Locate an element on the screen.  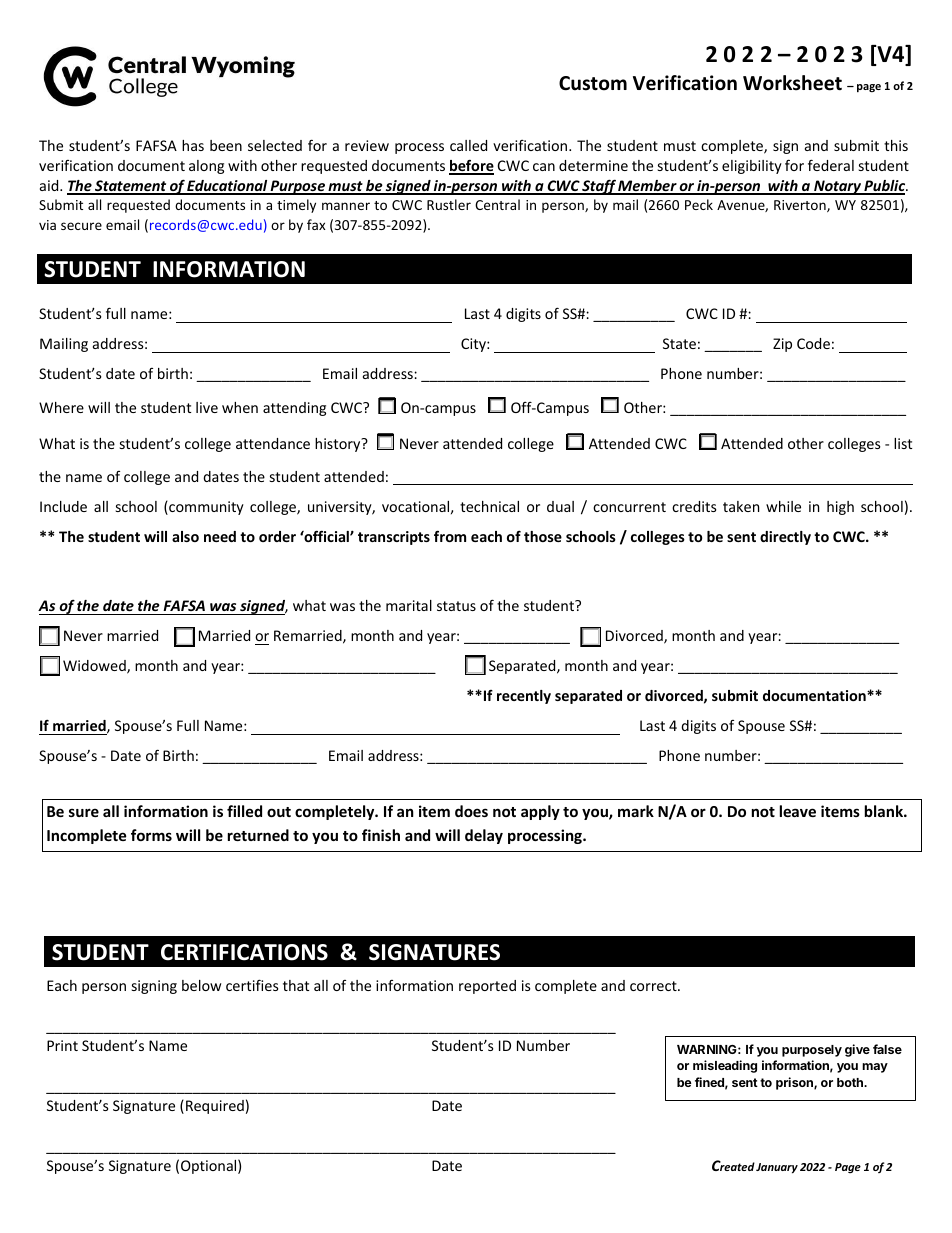
history is located at coordinates (339, 445).
